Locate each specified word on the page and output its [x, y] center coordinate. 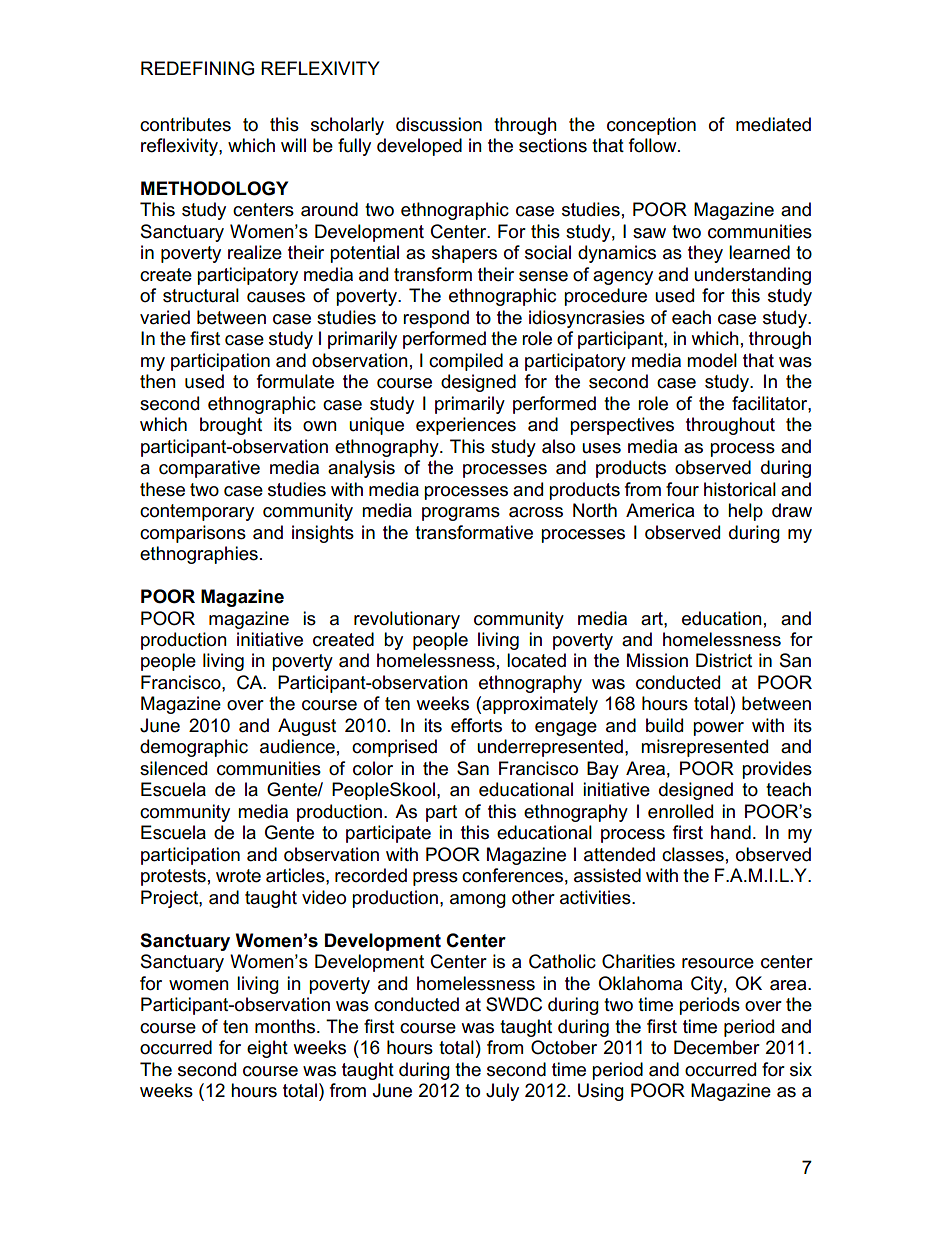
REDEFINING [197, 68]
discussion [439, 124]
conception [651, 126]
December [717, 1047]
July [502, 1092]
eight [267, 1049]
